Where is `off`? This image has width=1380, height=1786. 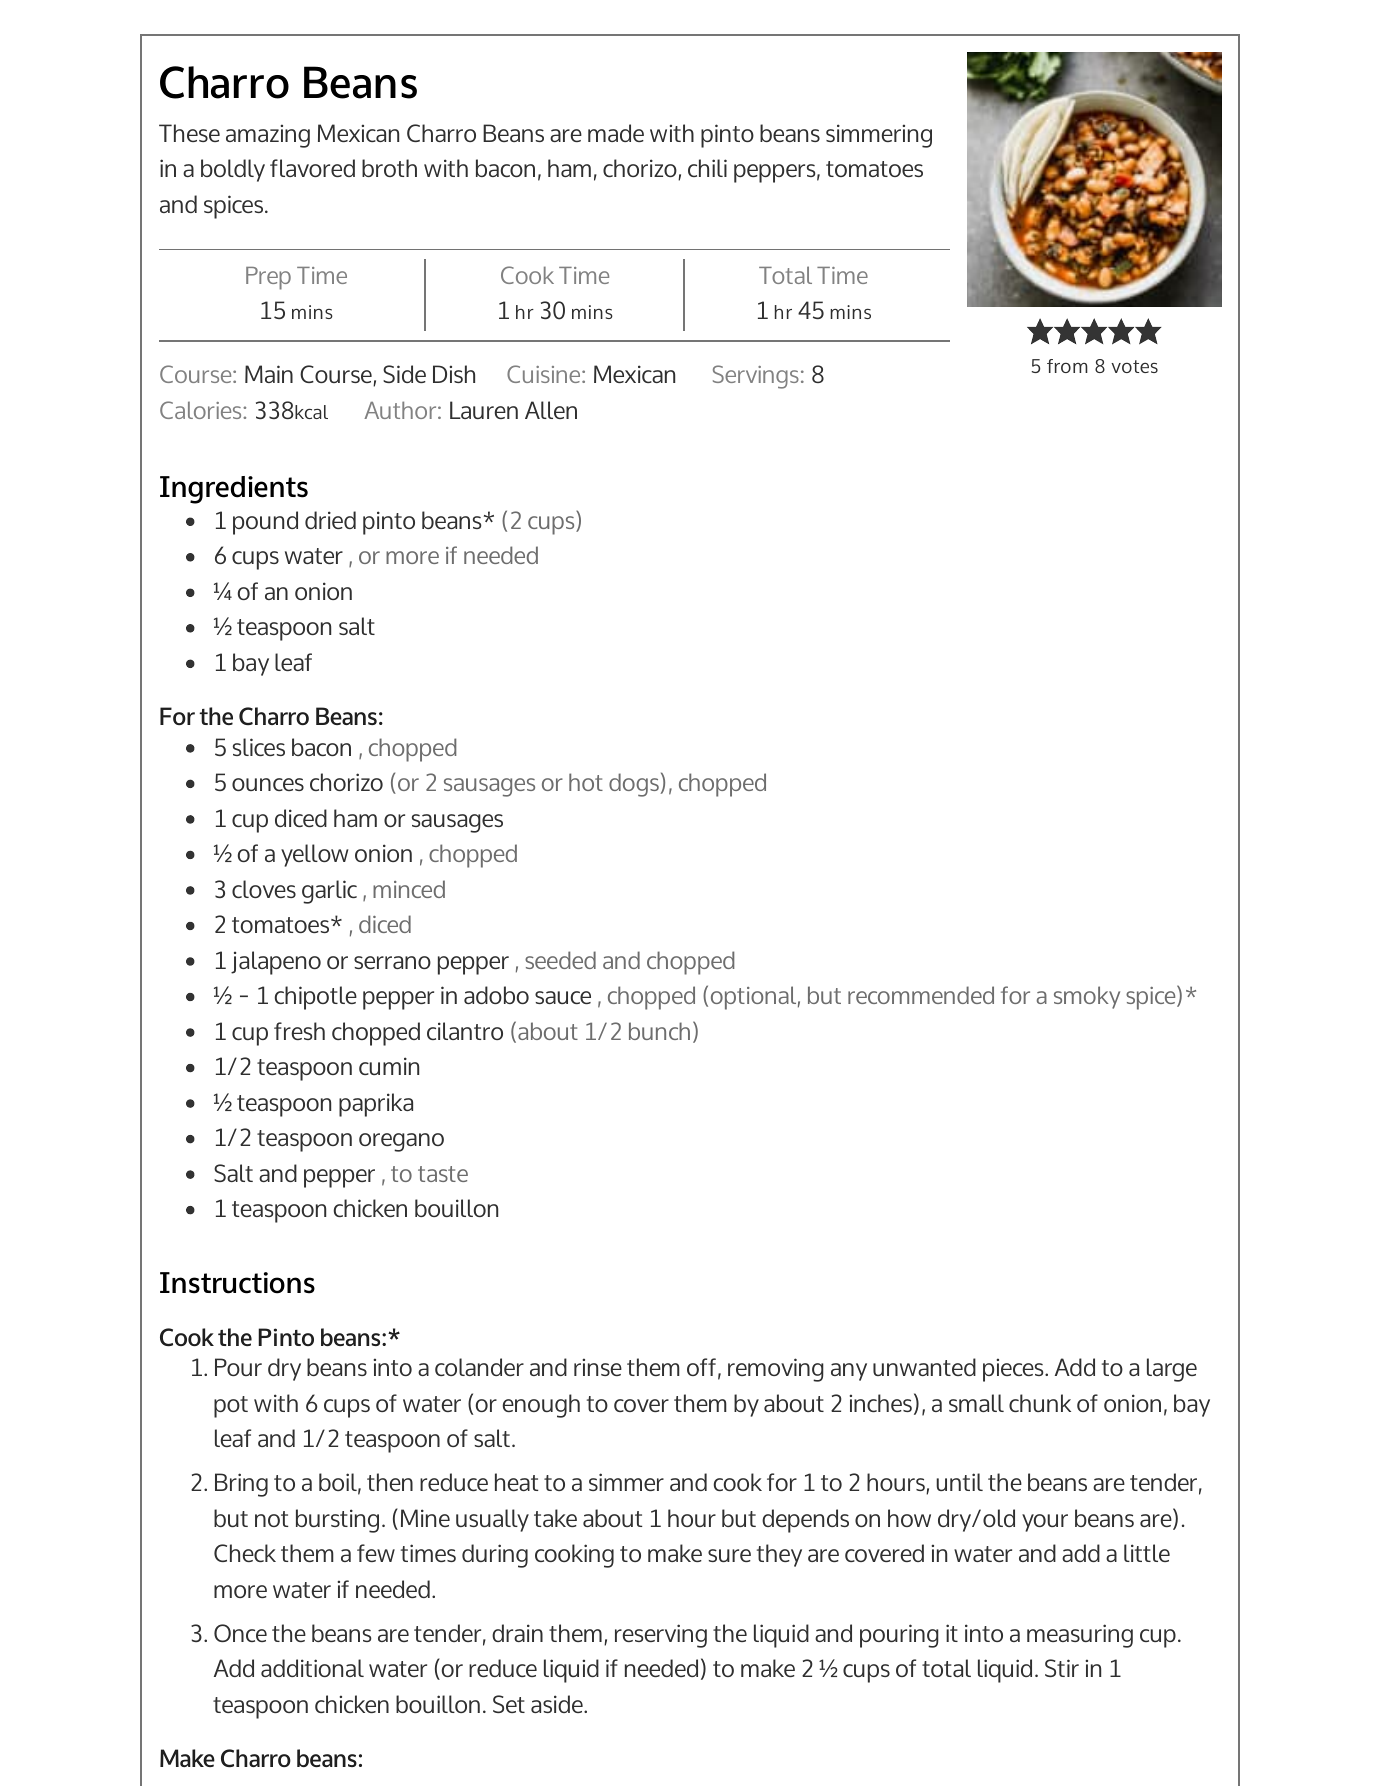
off is located at coordinates (701, 1367).
